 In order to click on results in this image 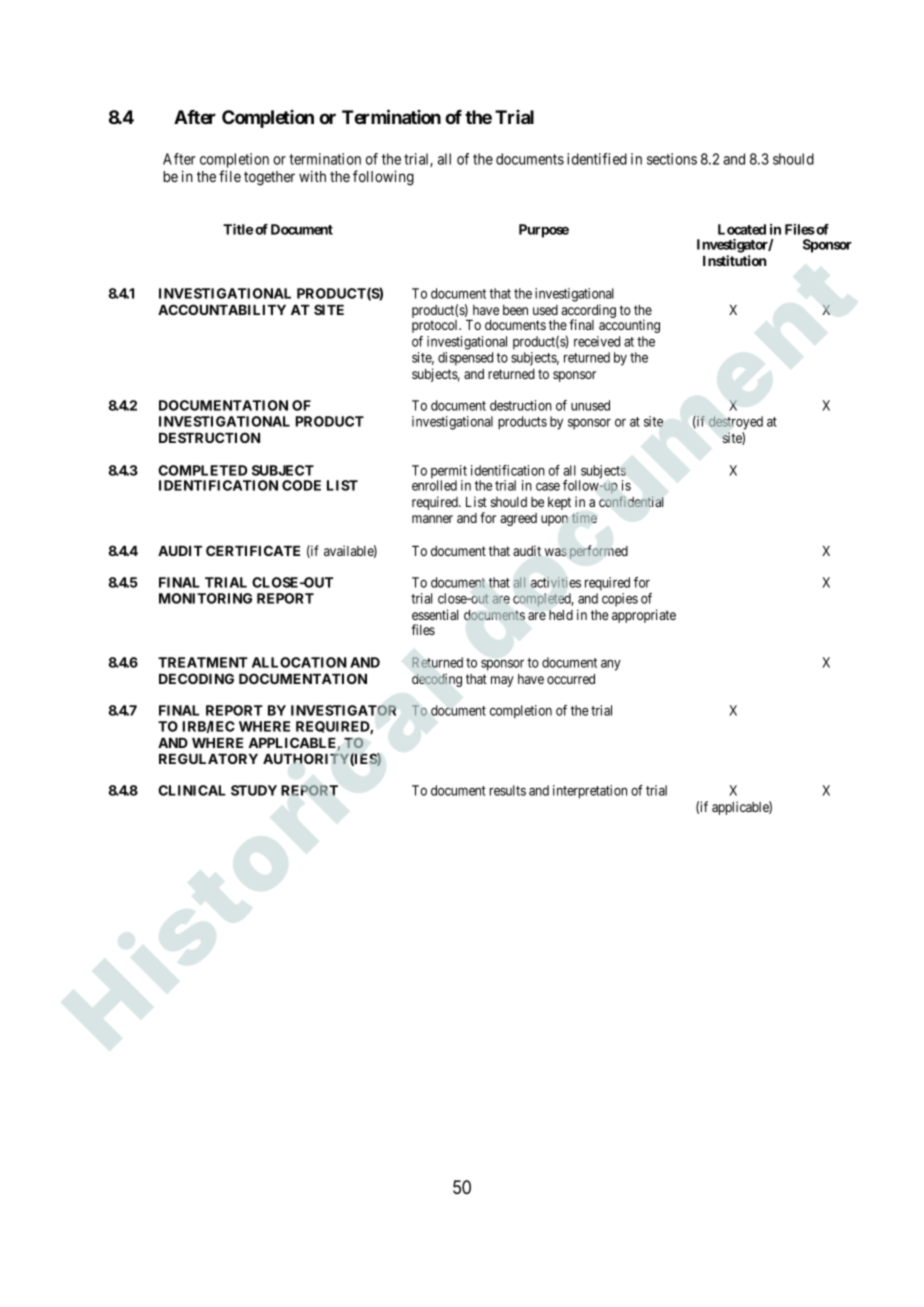, I will do `click(508, 790)`.
